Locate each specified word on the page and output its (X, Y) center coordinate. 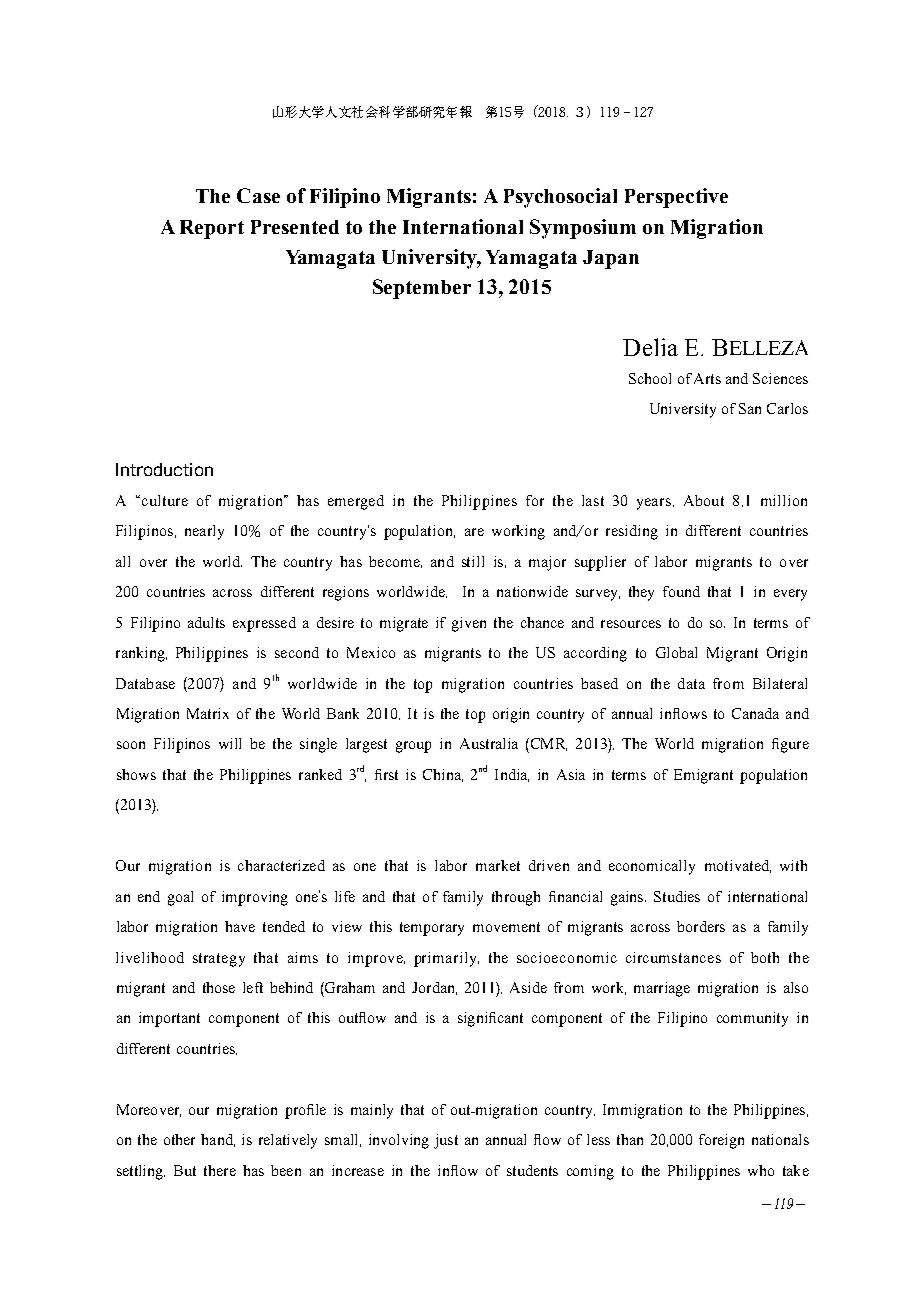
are (474, 532)
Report (212, 229)
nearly (204, 532)
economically (652, 867)
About (704, 500)
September (422, 289)
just (446, 1141)
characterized (281, 865)
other (179, 1139)
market (498, 865)
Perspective (676, 198)
